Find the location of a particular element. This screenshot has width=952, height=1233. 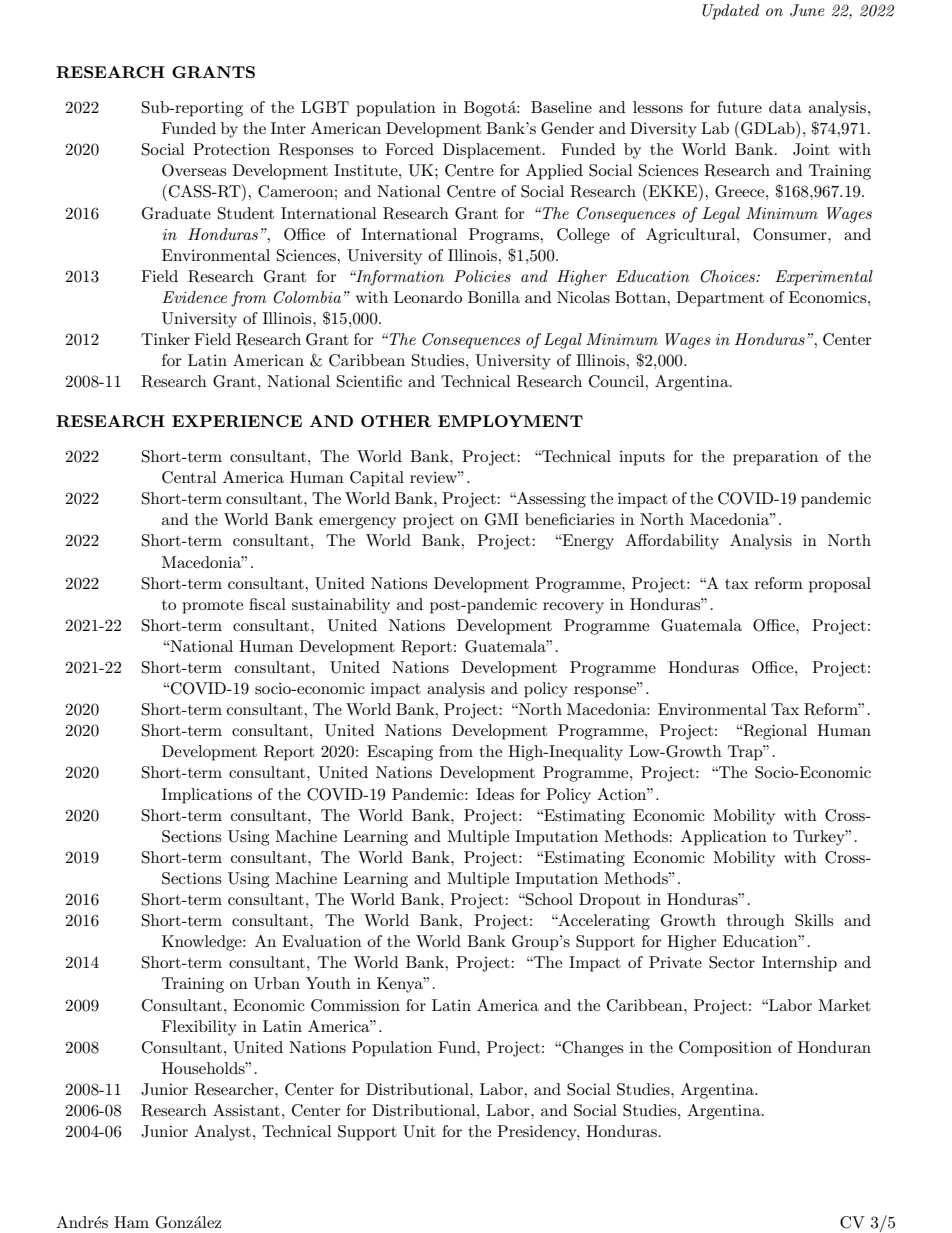

Protection is located at coordinates (231, 149).
